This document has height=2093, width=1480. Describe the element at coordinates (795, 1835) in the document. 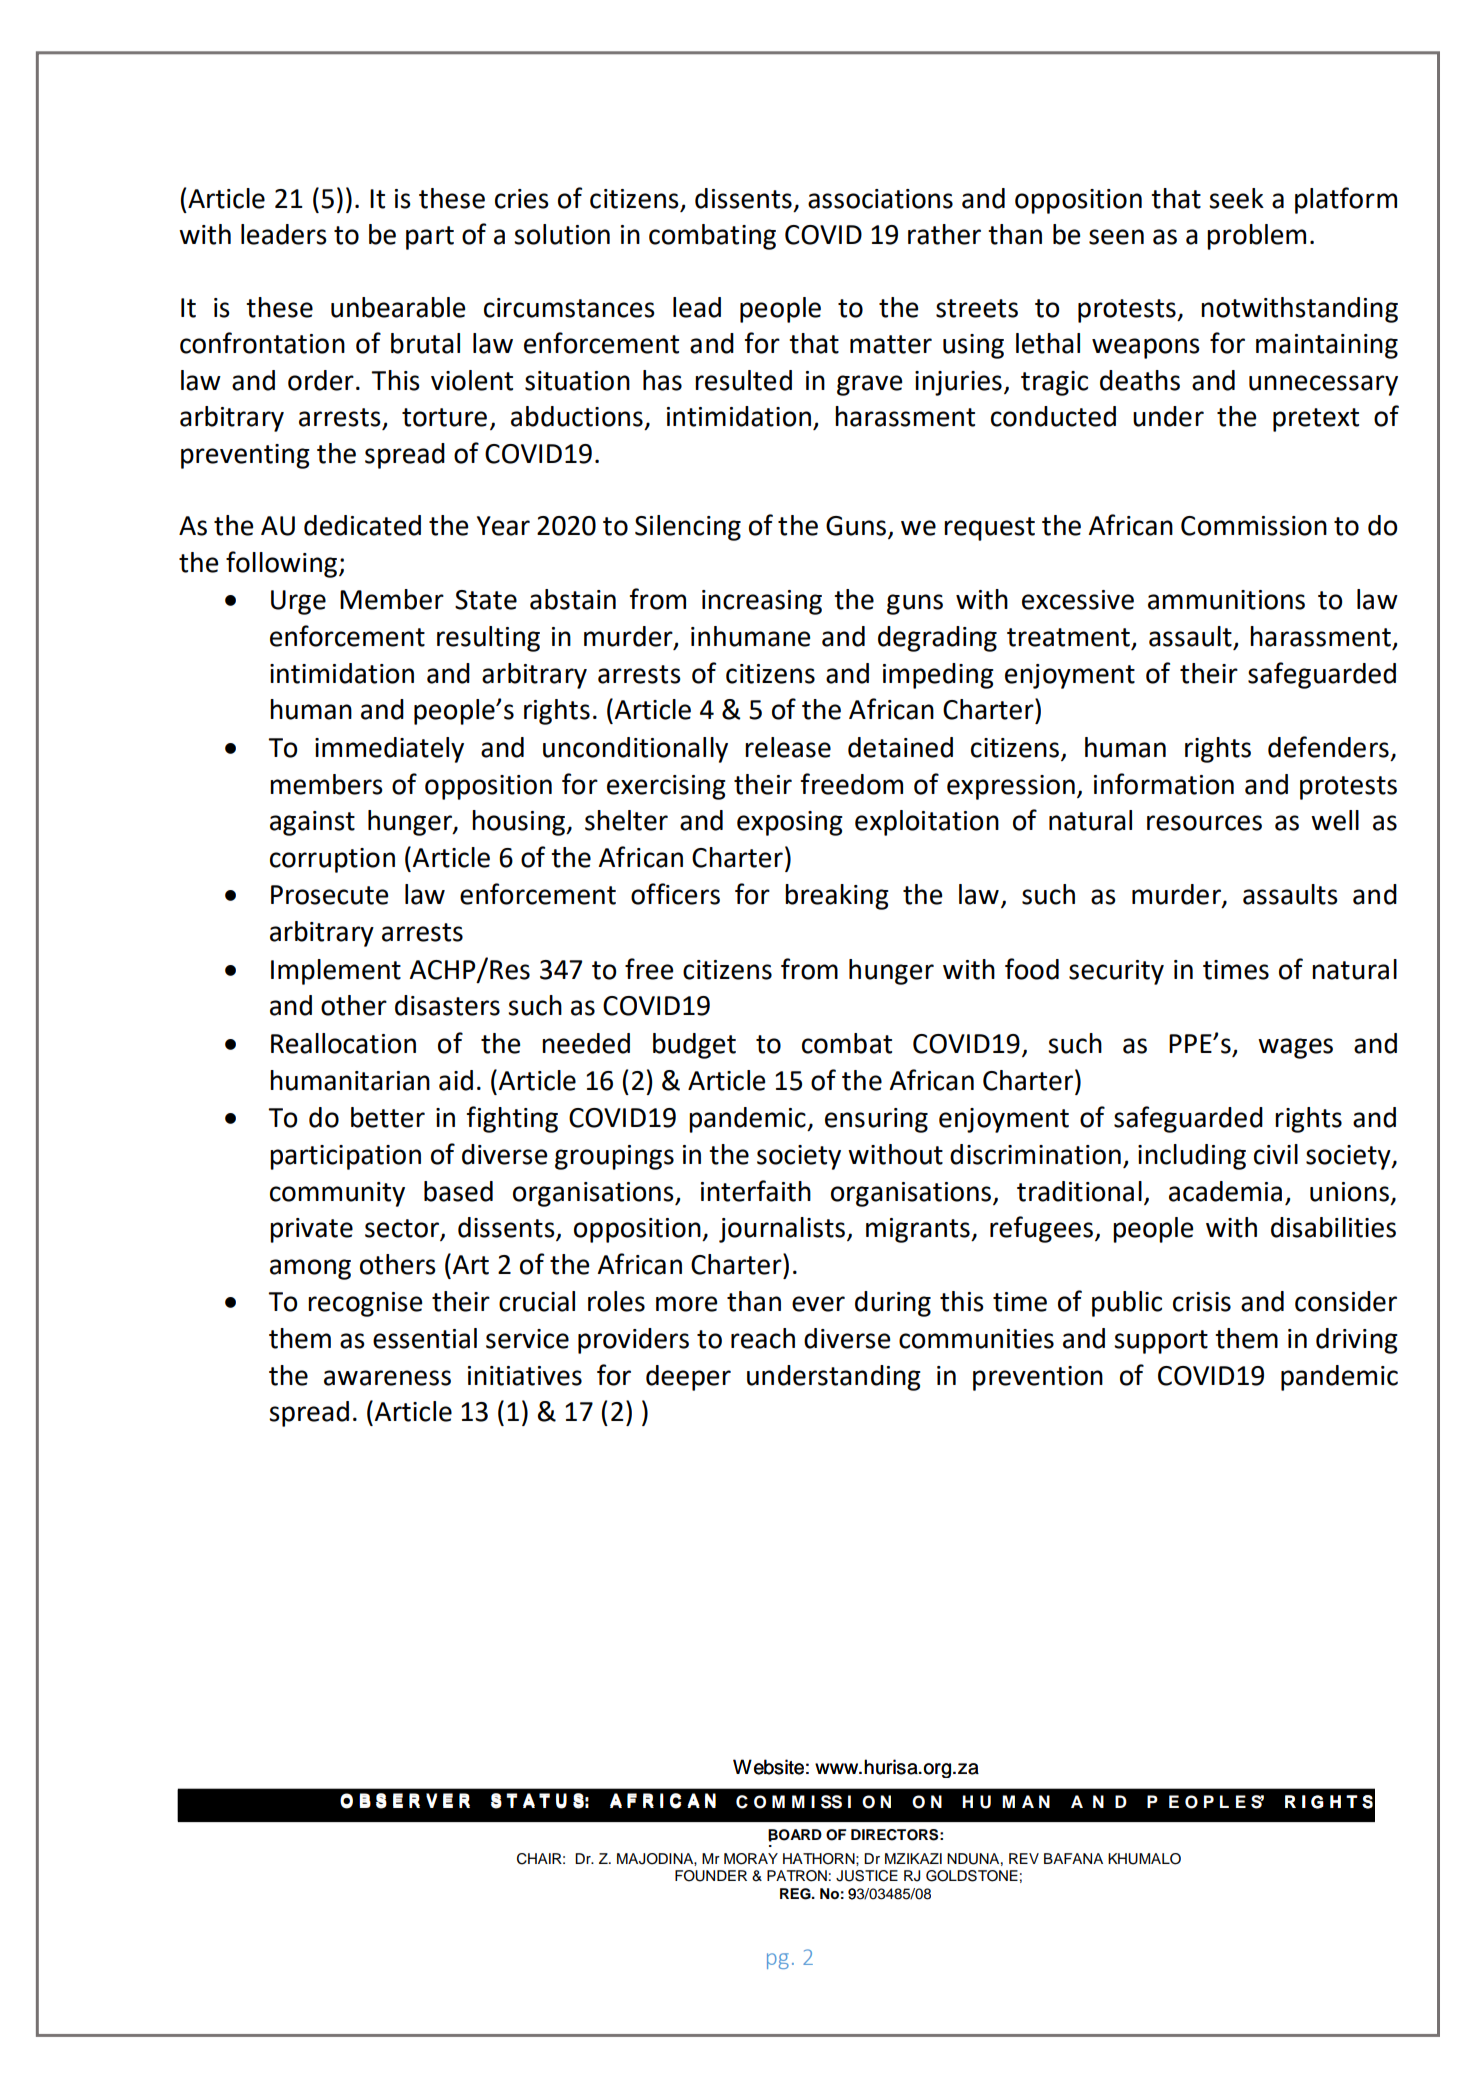

I see `BOARD` at that location.
